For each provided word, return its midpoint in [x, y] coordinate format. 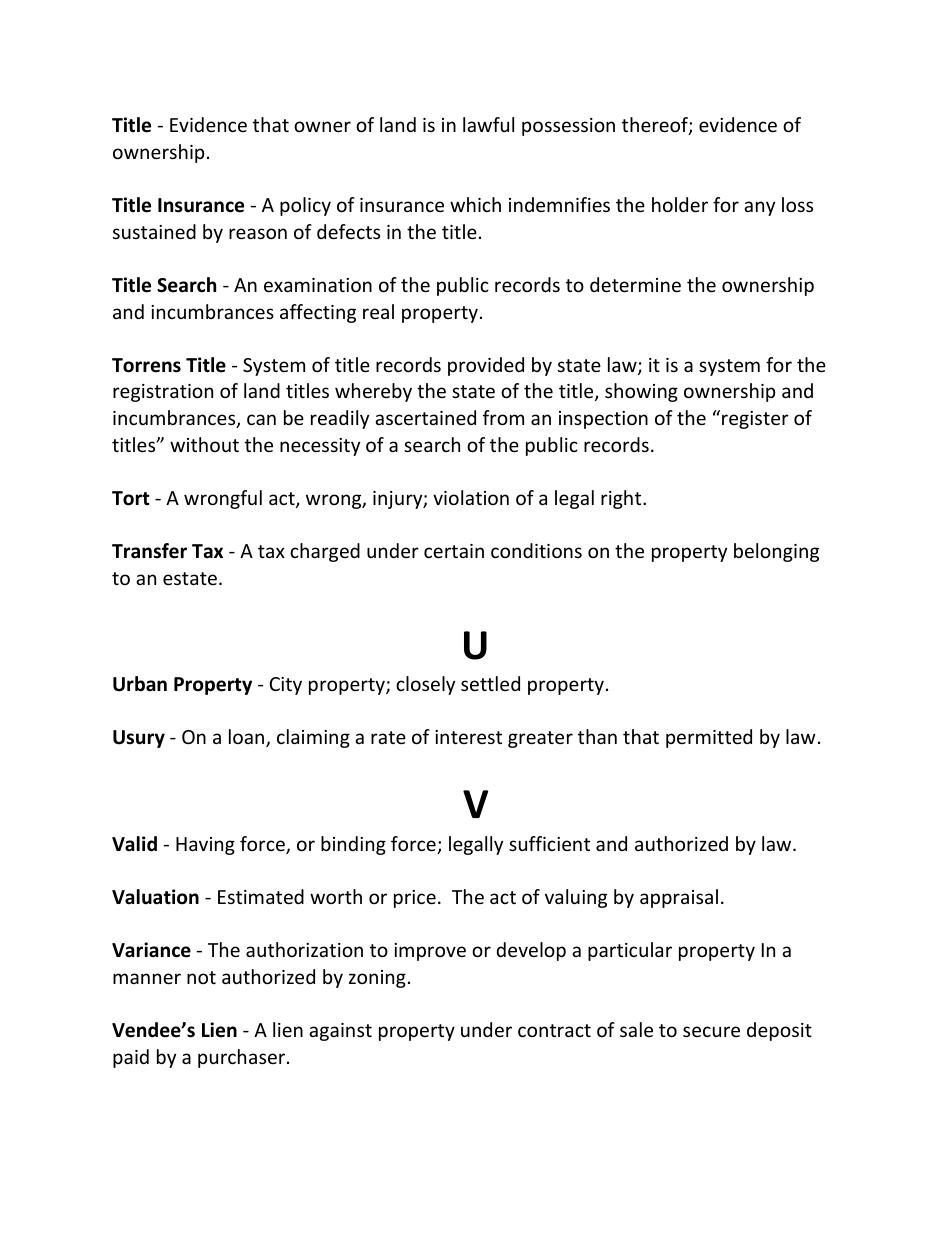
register [755, 420]
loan [248, 738]
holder [680, 204]
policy [305, 206]
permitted [709, 738]
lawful [488, 124]
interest [468, 737]
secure [711, 1031]
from [503, 417]
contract [554, 1030]
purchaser [243, 1058]
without [204, 444]
